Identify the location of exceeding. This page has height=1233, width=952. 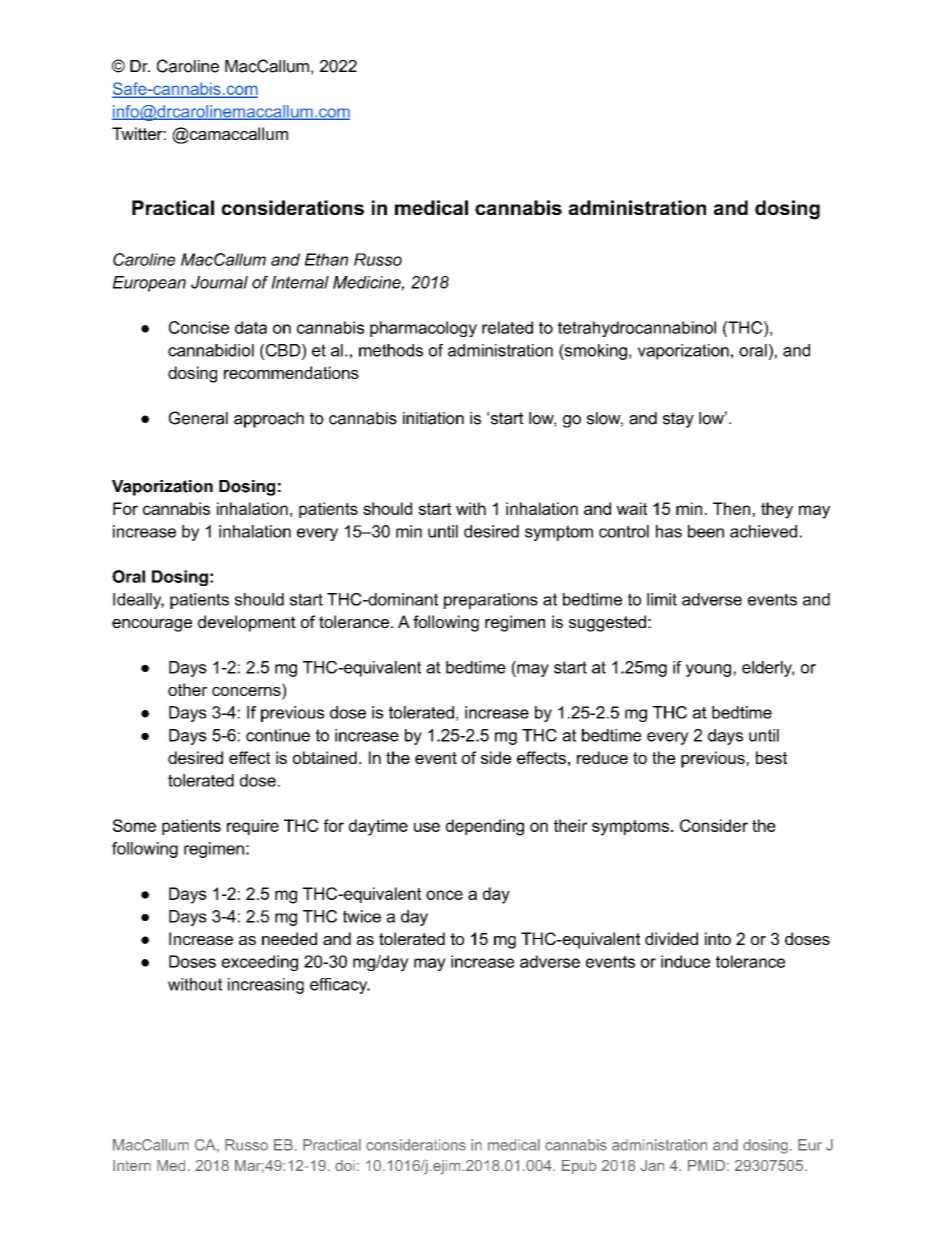
(260, 963).
